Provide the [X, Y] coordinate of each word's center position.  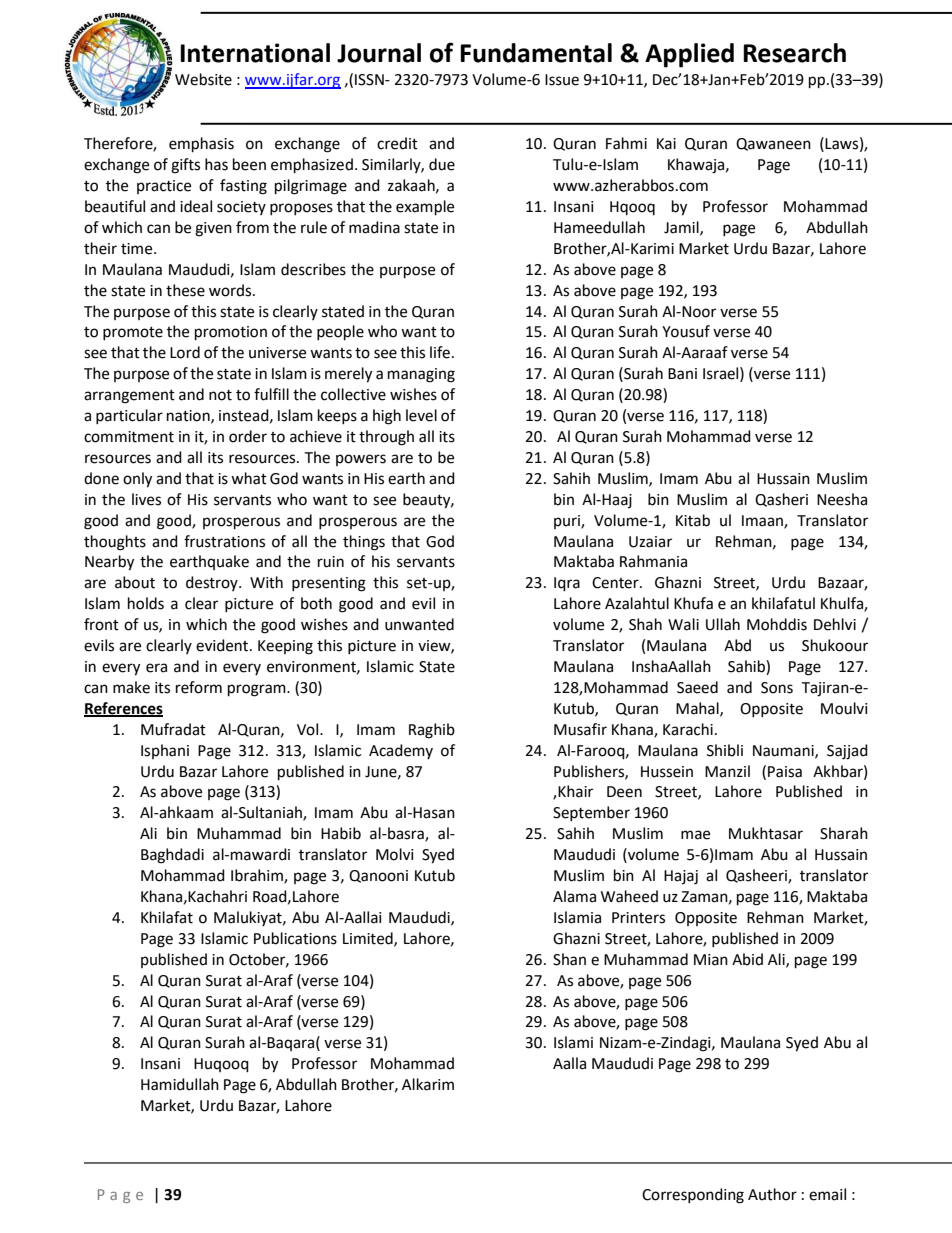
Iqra [567, 584]
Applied [689, 55]
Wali [683, 624]
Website [203, 79]
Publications [295, 938]
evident [223, 645]
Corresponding [693, 1196]
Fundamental [536, 53]
